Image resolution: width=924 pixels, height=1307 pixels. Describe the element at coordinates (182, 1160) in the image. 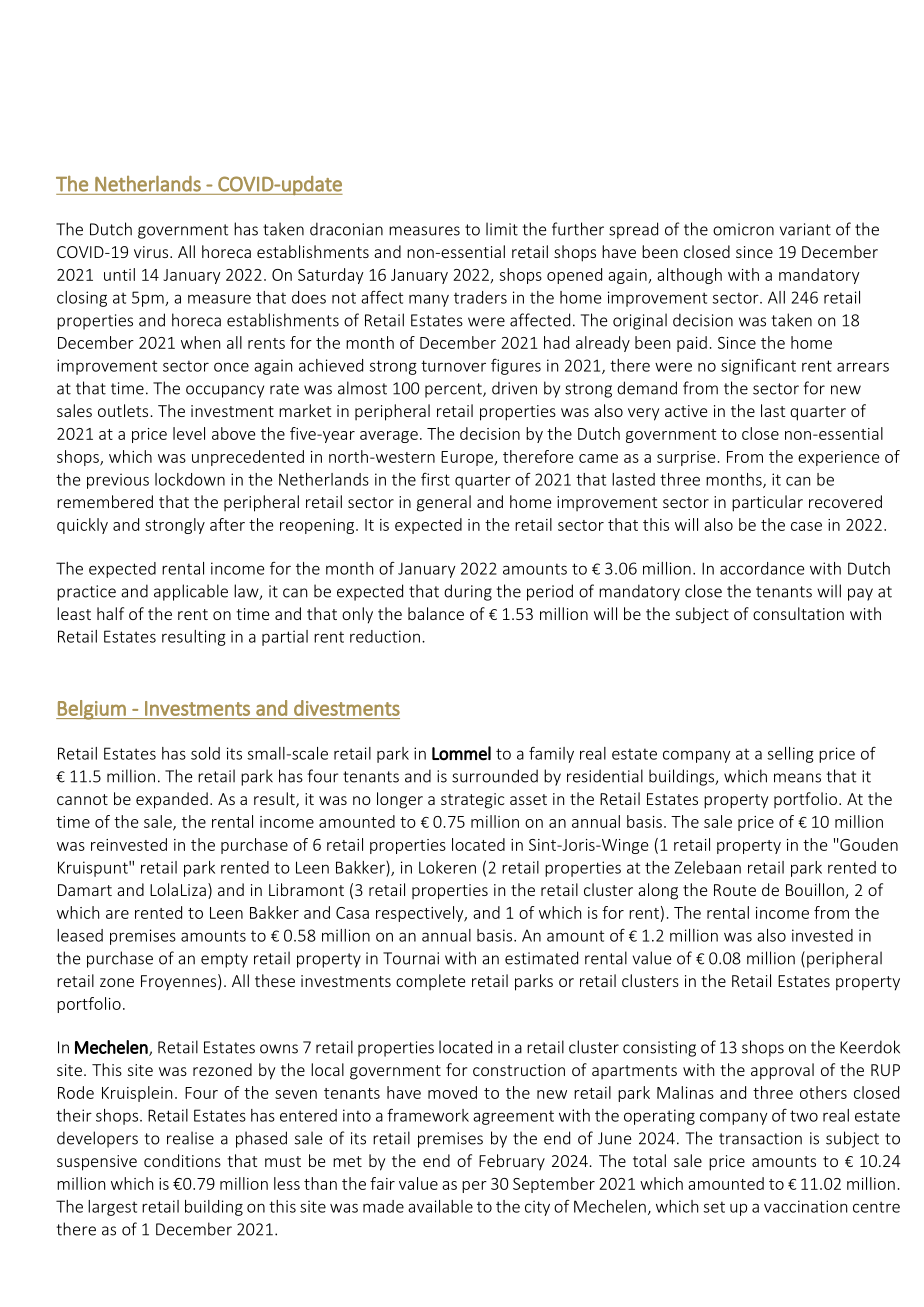

I see `conditions` at that location.
